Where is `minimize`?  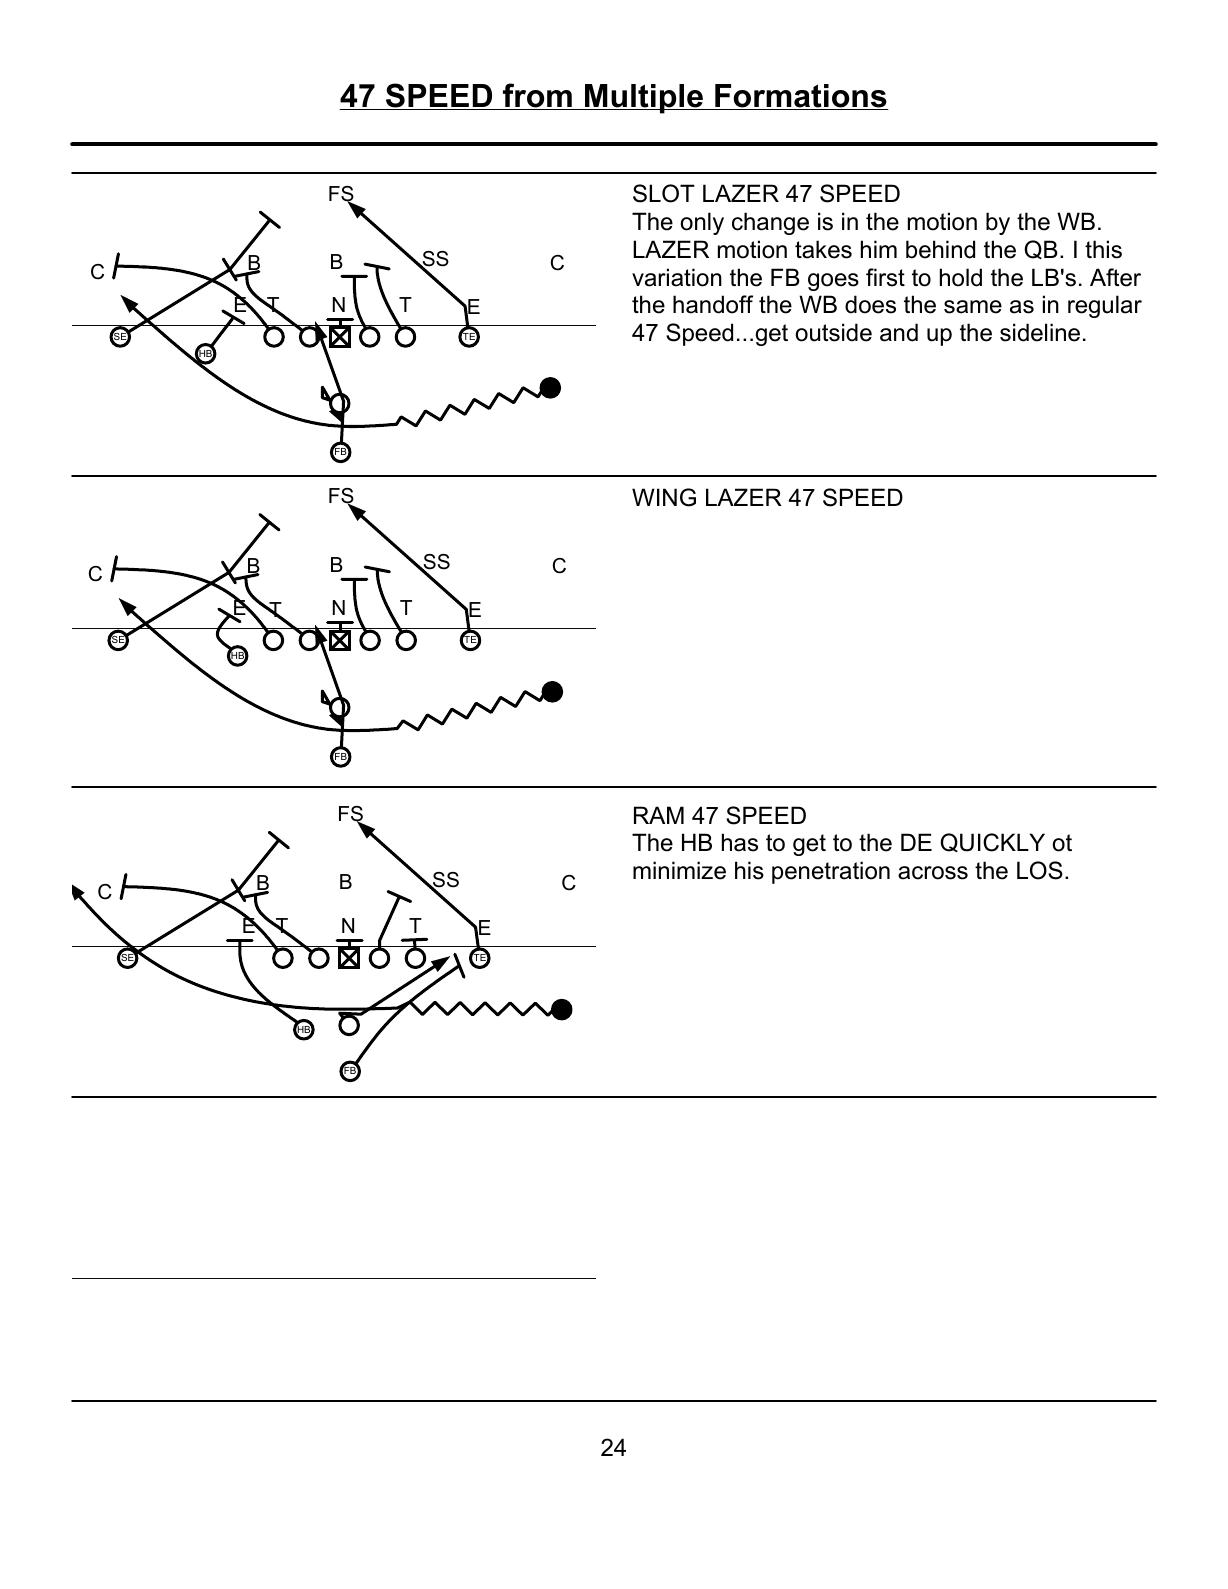 minimize is located at coordinates (679, 870).
